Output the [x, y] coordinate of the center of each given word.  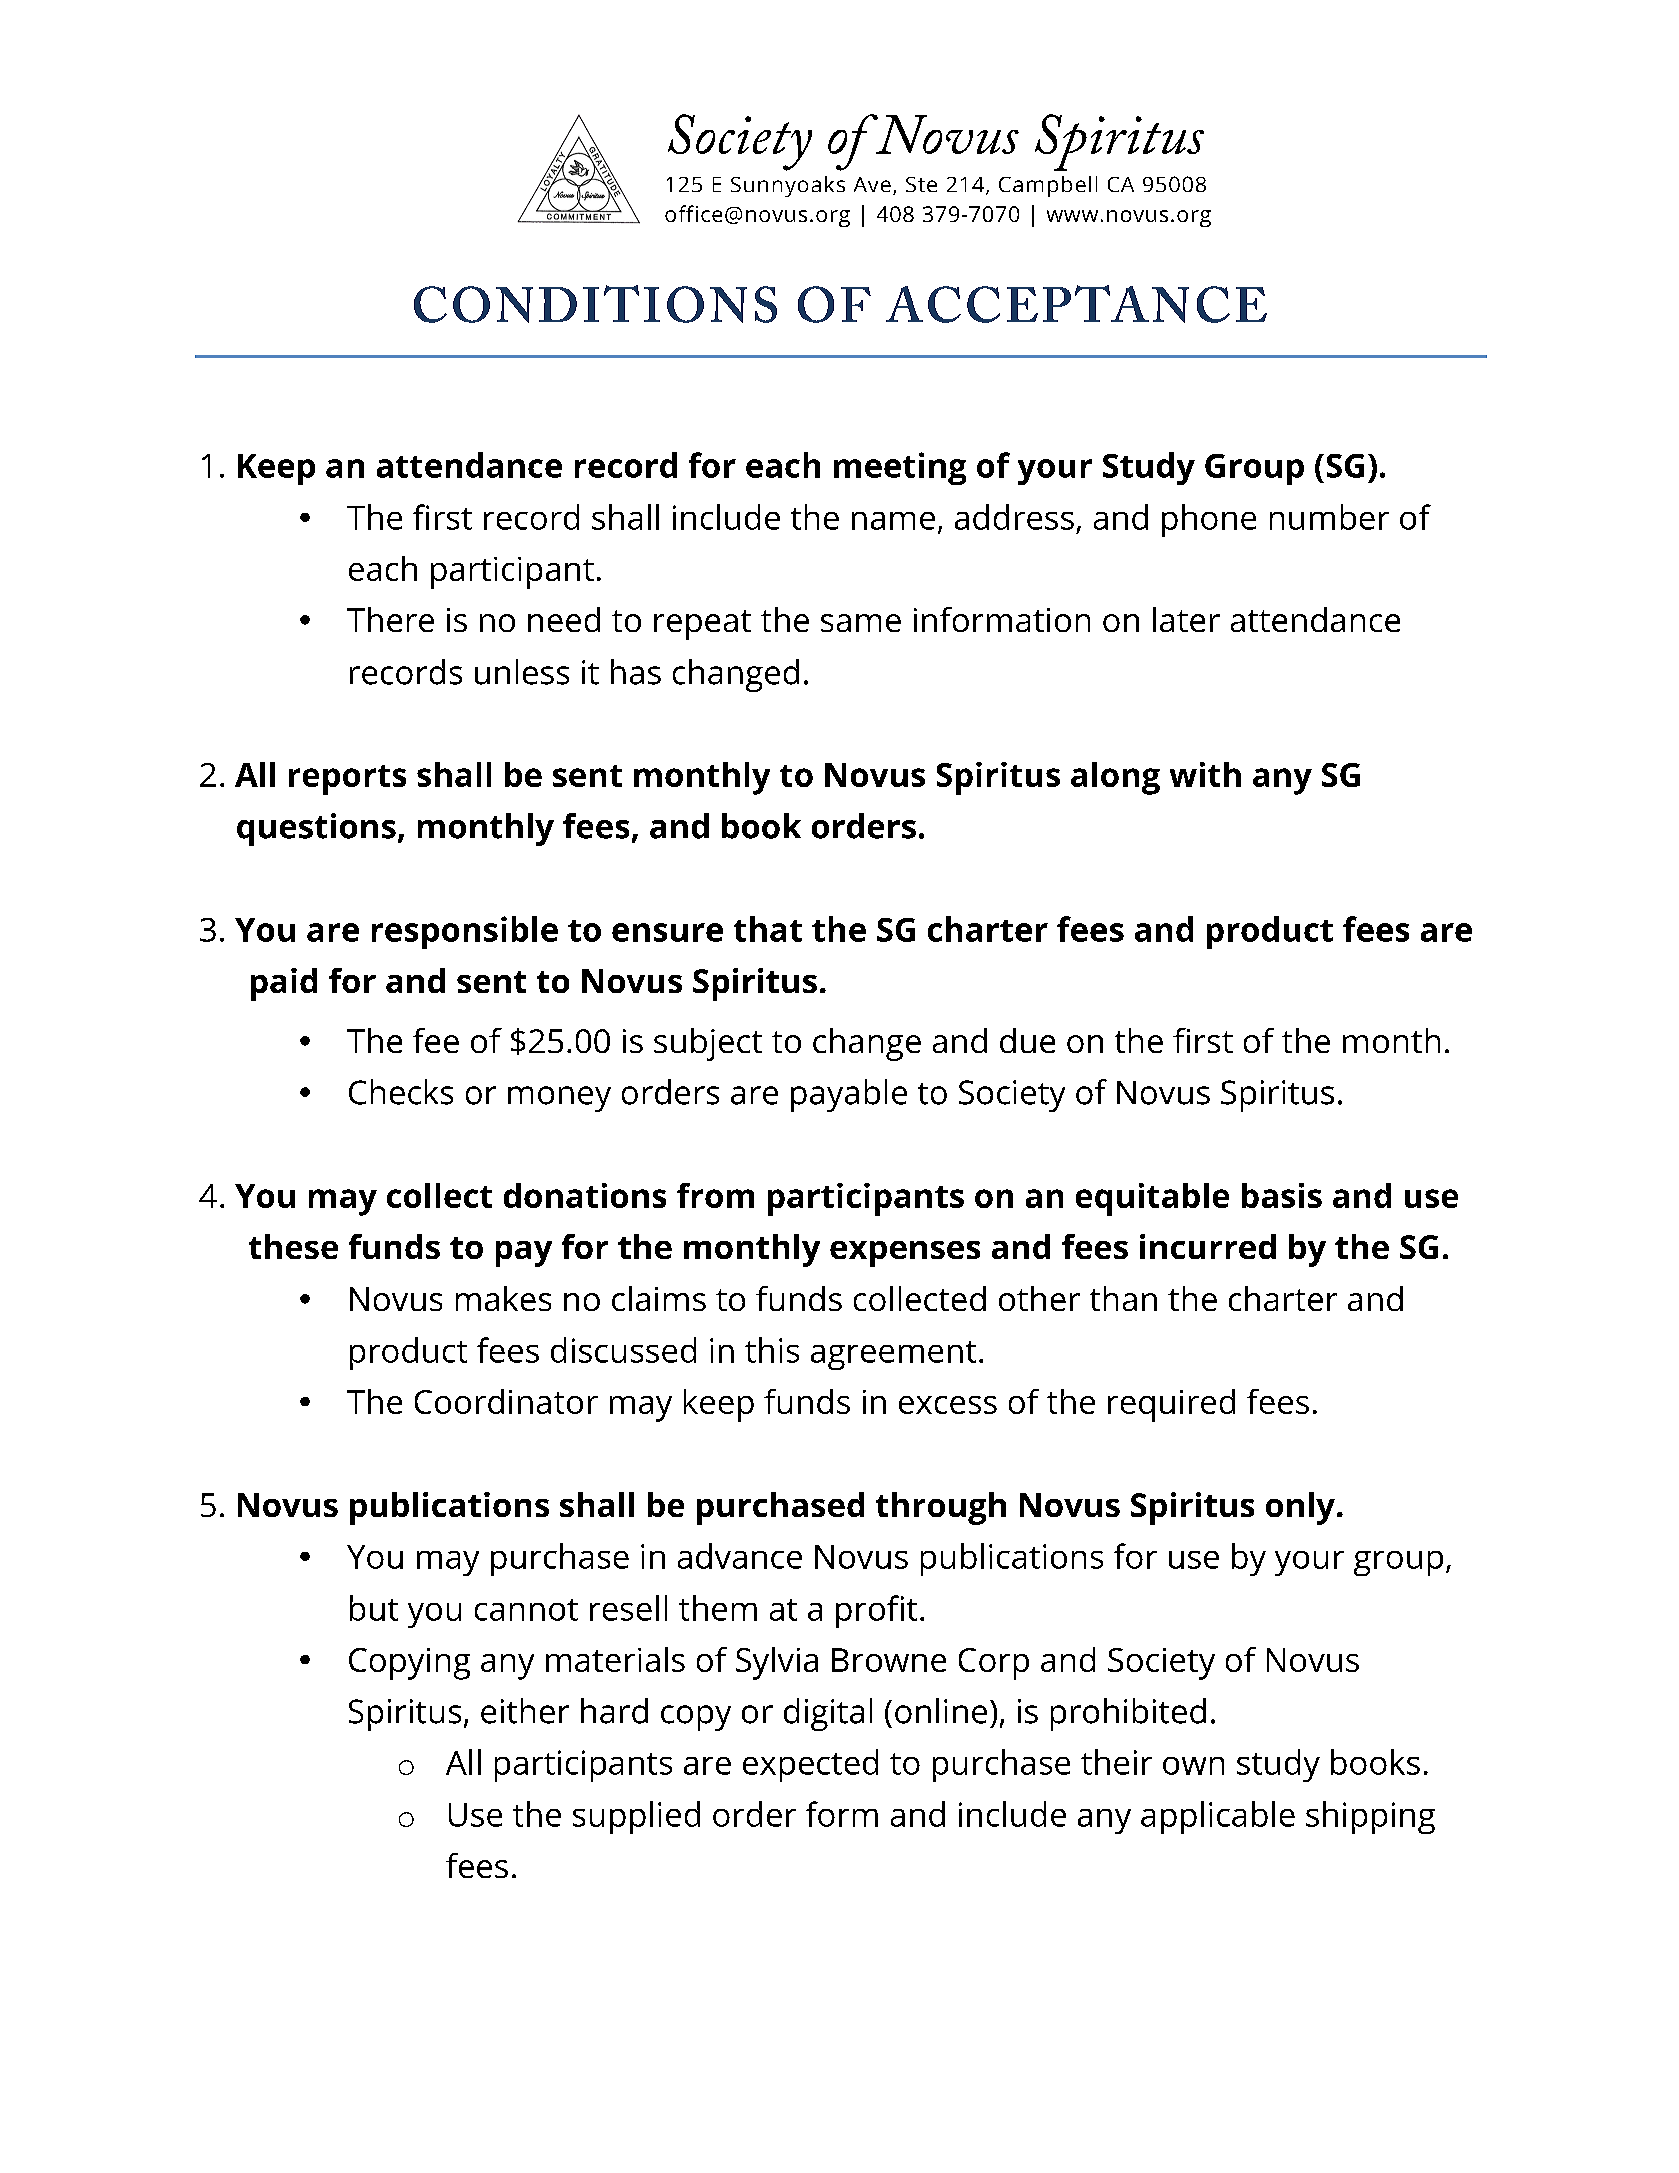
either [525, 1711]
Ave [872, 184]
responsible [465, 932]
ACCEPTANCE [1076, 304]
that [768, 929]
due [1027, 1040]
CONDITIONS [595, 304]
